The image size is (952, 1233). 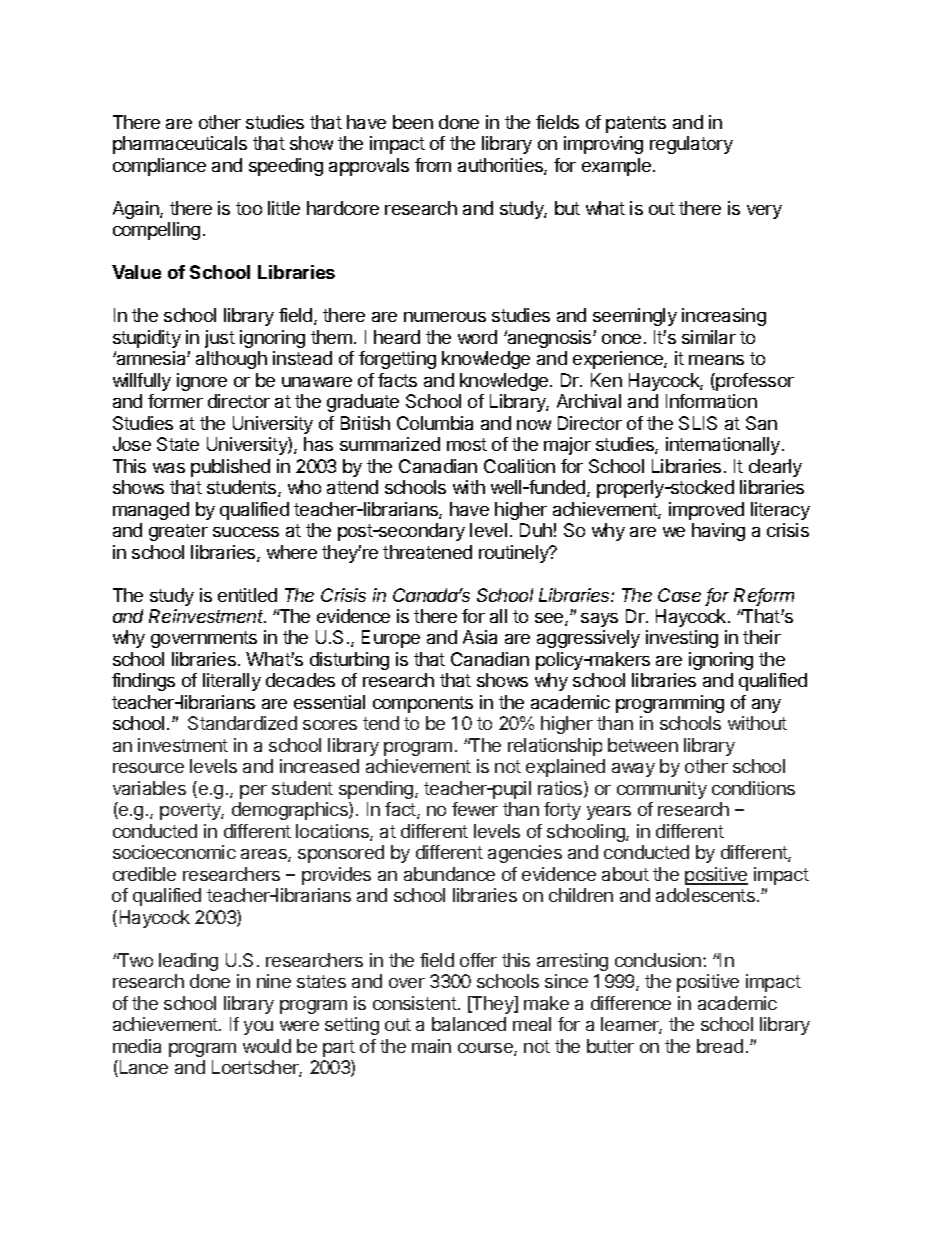 What do you see at coordinates (258, 1028) in the document?
I see `you` at bounding box center [258, 1028].
